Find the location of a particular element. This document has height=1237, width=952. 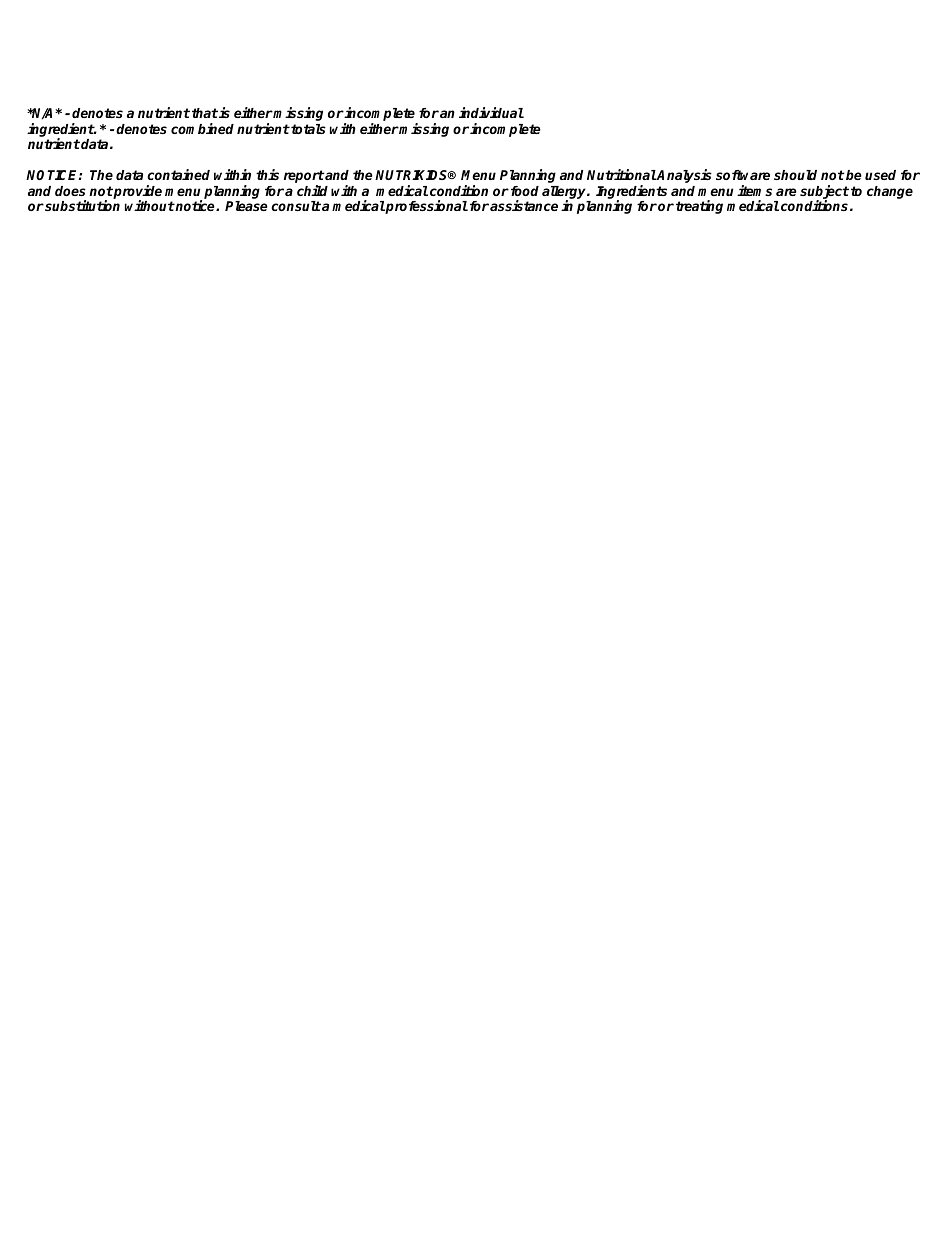

combined is located at coordinates (202, 128).
